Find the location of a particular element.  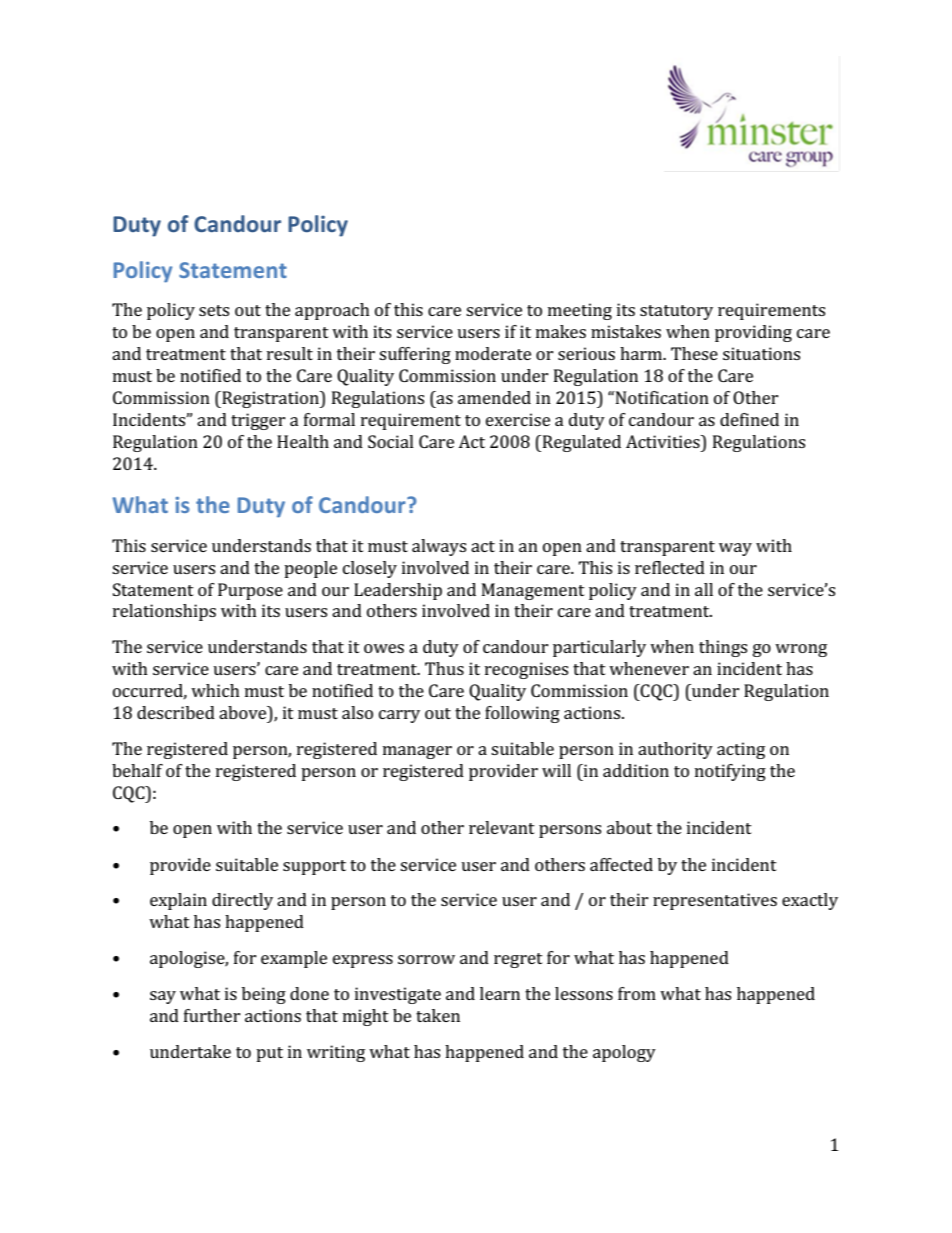

all is located at coordinates (704, 589).
